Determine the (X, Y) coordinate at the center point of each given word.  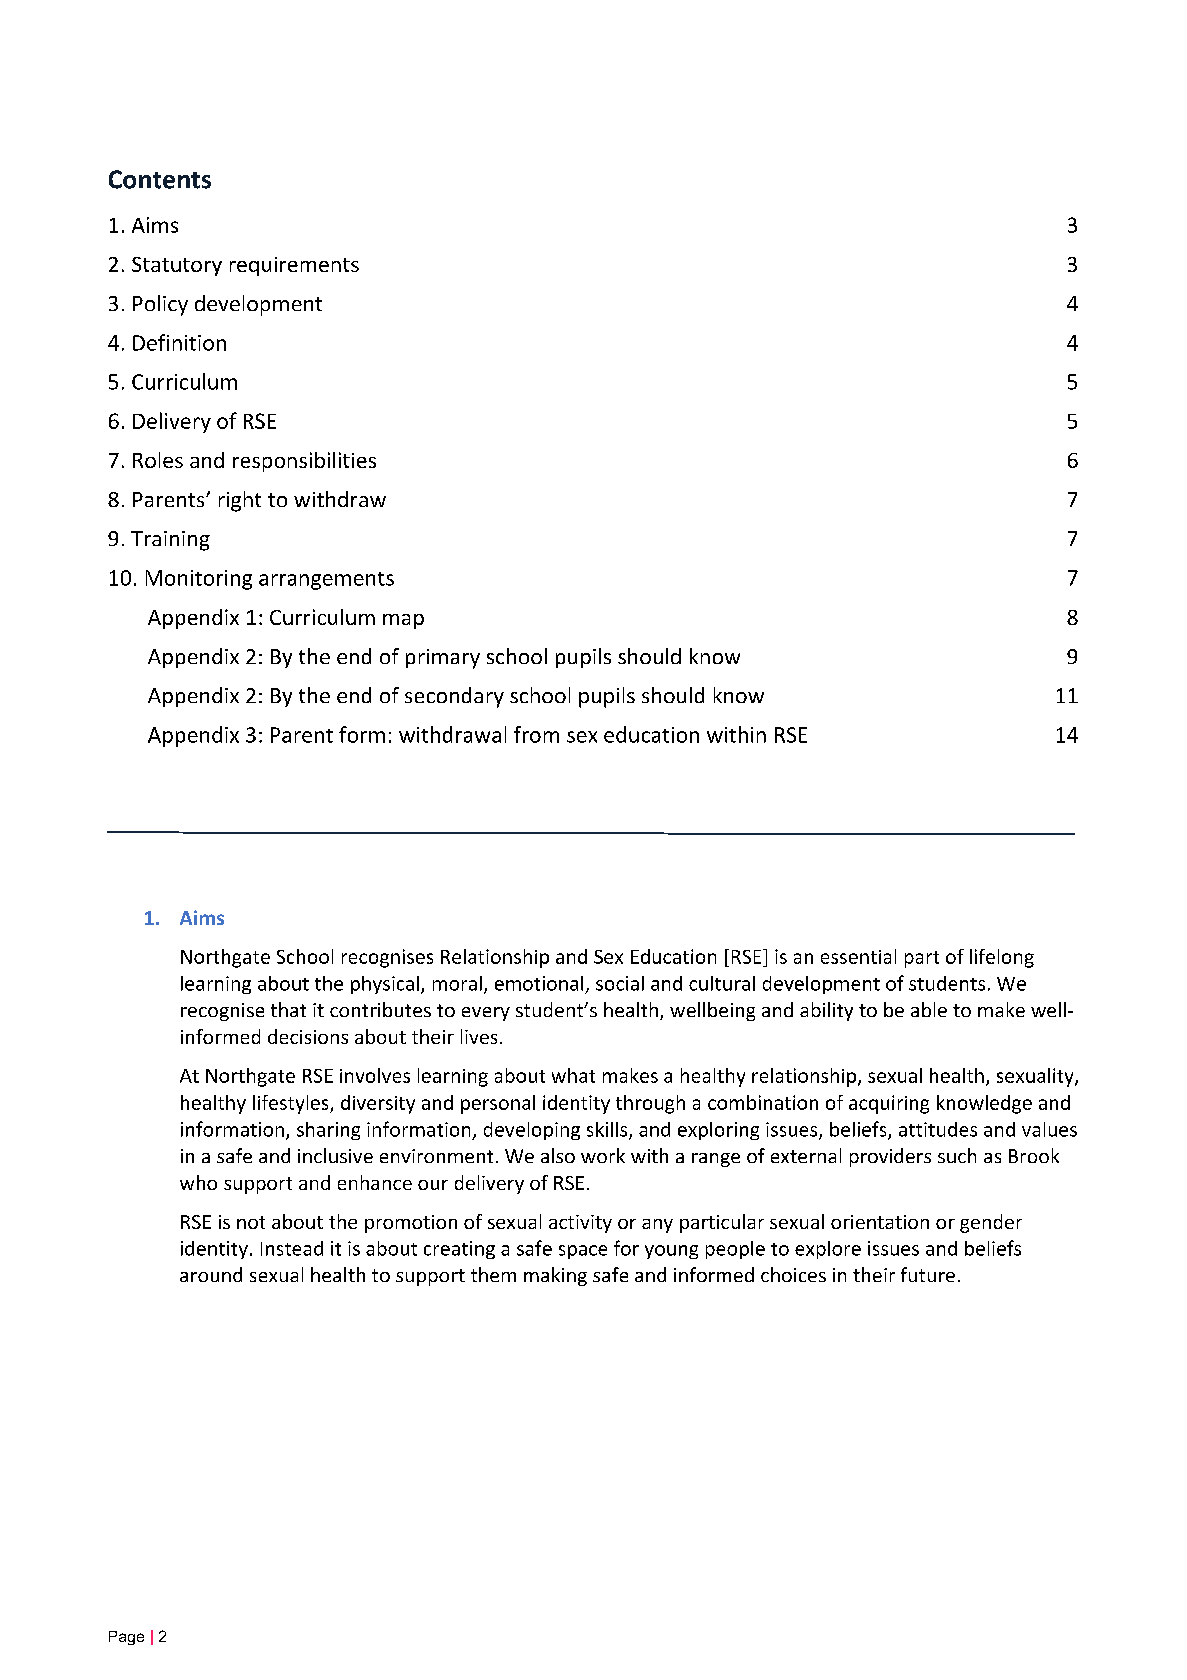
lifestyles (292, 1104)
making (555, 1276)
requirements (294, 266)
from (536, 734)
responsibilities (304, 462)
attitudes (938, 1129)
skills (608, 1130)
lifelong (1002, 958)
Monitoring (199, 580)
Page (126, 1638)
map (403, 621)
